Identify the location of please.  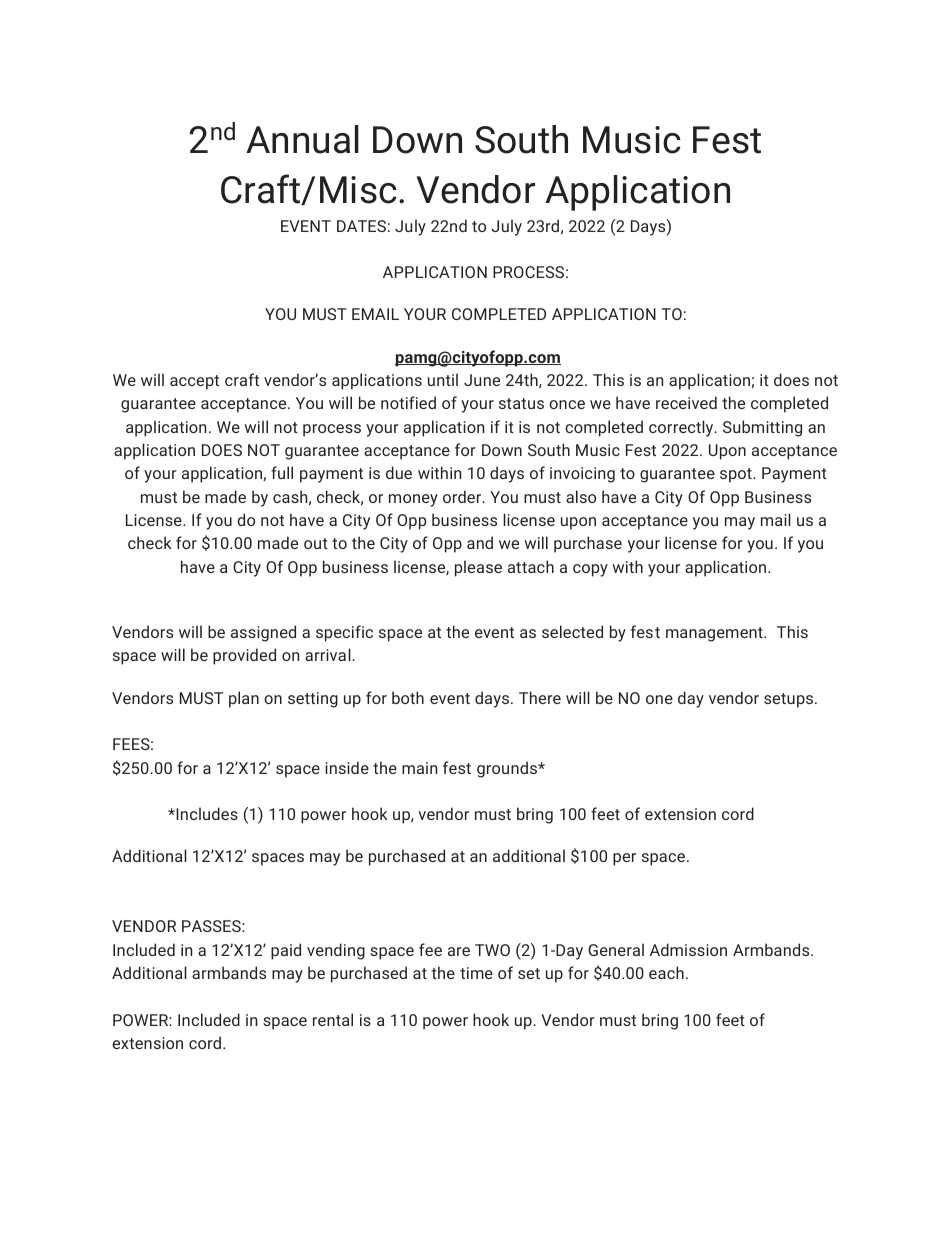
(478, 568).
